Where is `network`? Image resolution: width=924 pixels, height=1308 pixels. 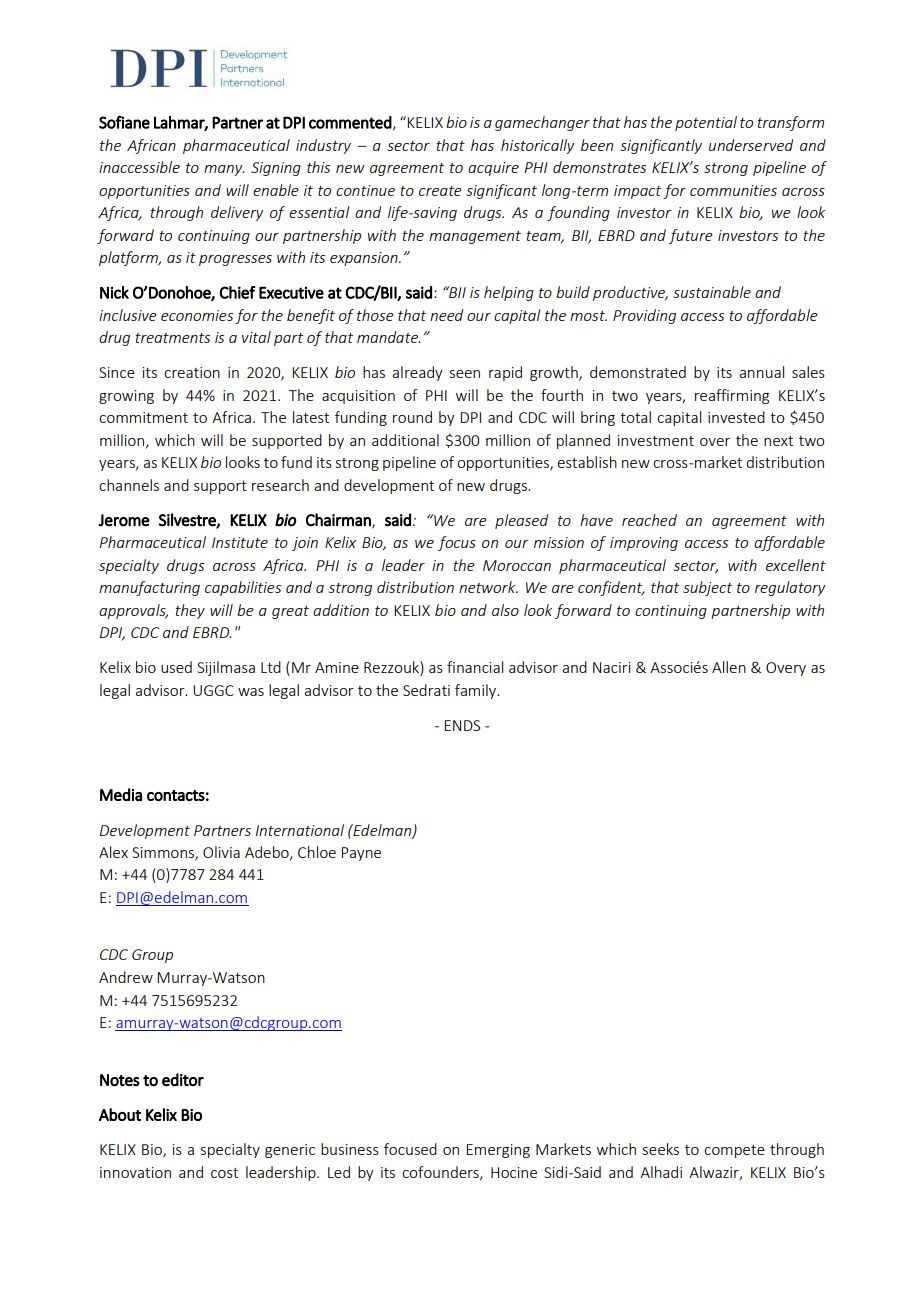 network is located at coordinates (488, 587).
